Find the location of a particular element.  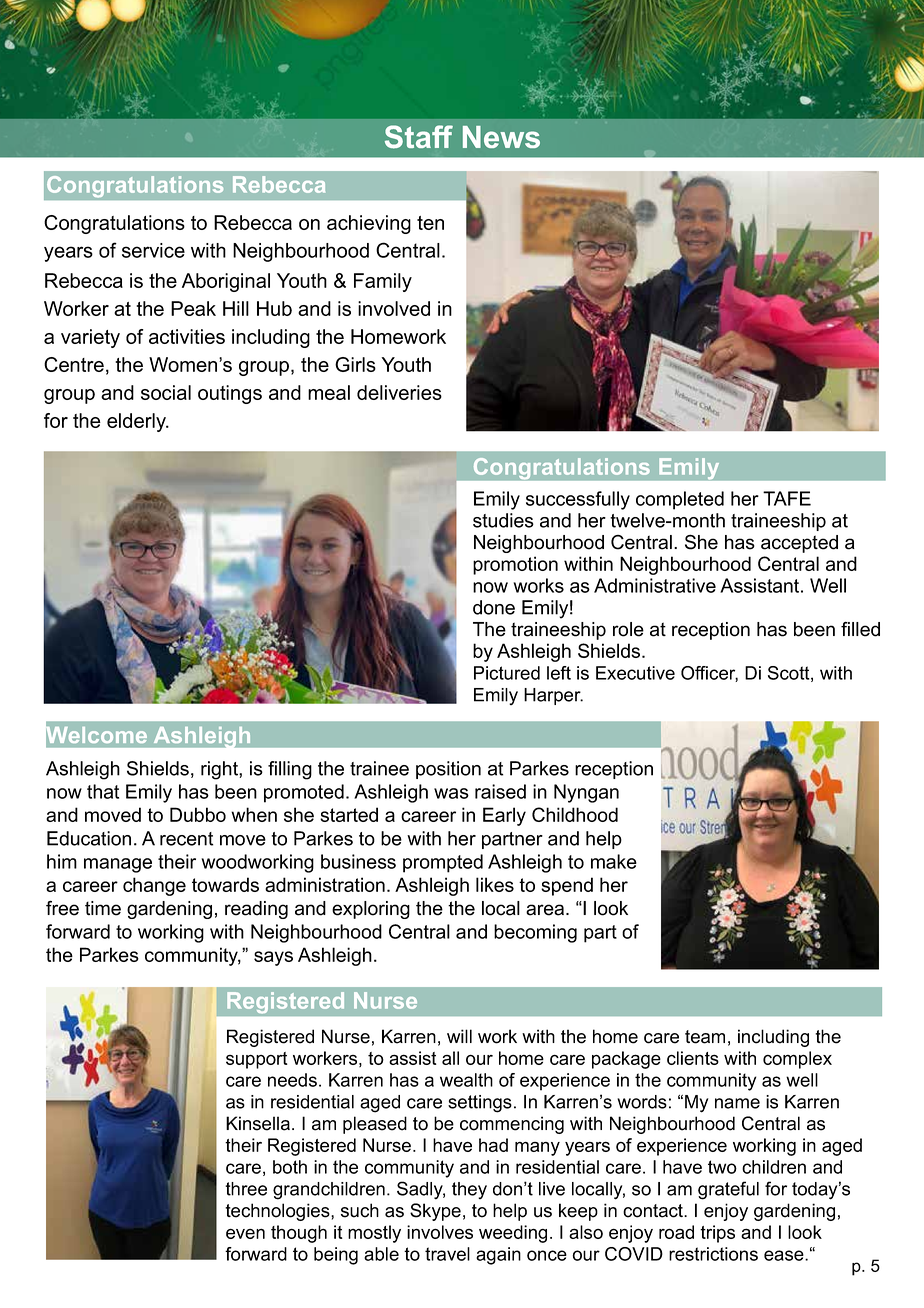

service is located at coordinates (153, 250).
